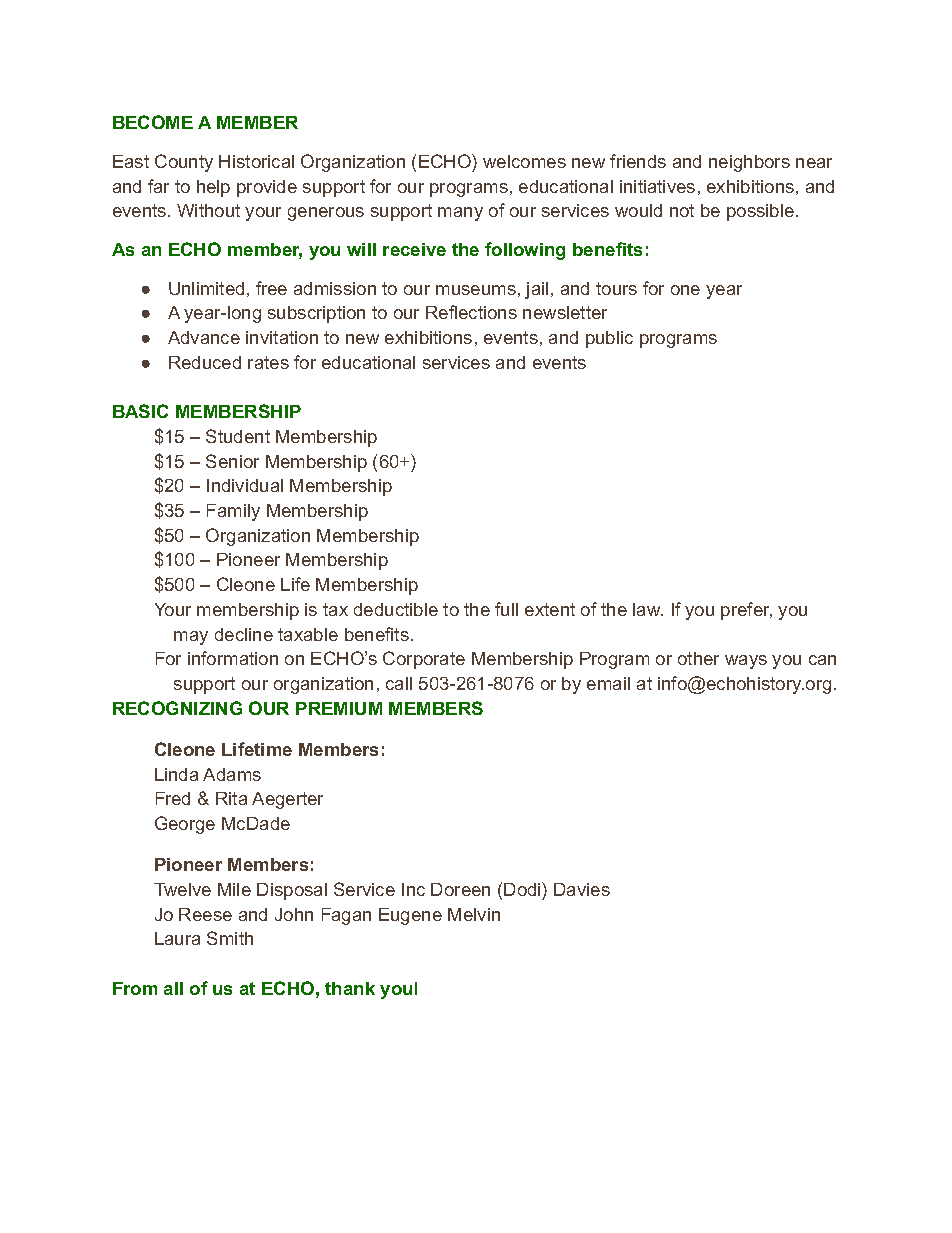 The image size is (952, 1233). What do you see at coordinates (230, 938) in the screenshot?
I see `Smith` at bounding box center [230, 938].
